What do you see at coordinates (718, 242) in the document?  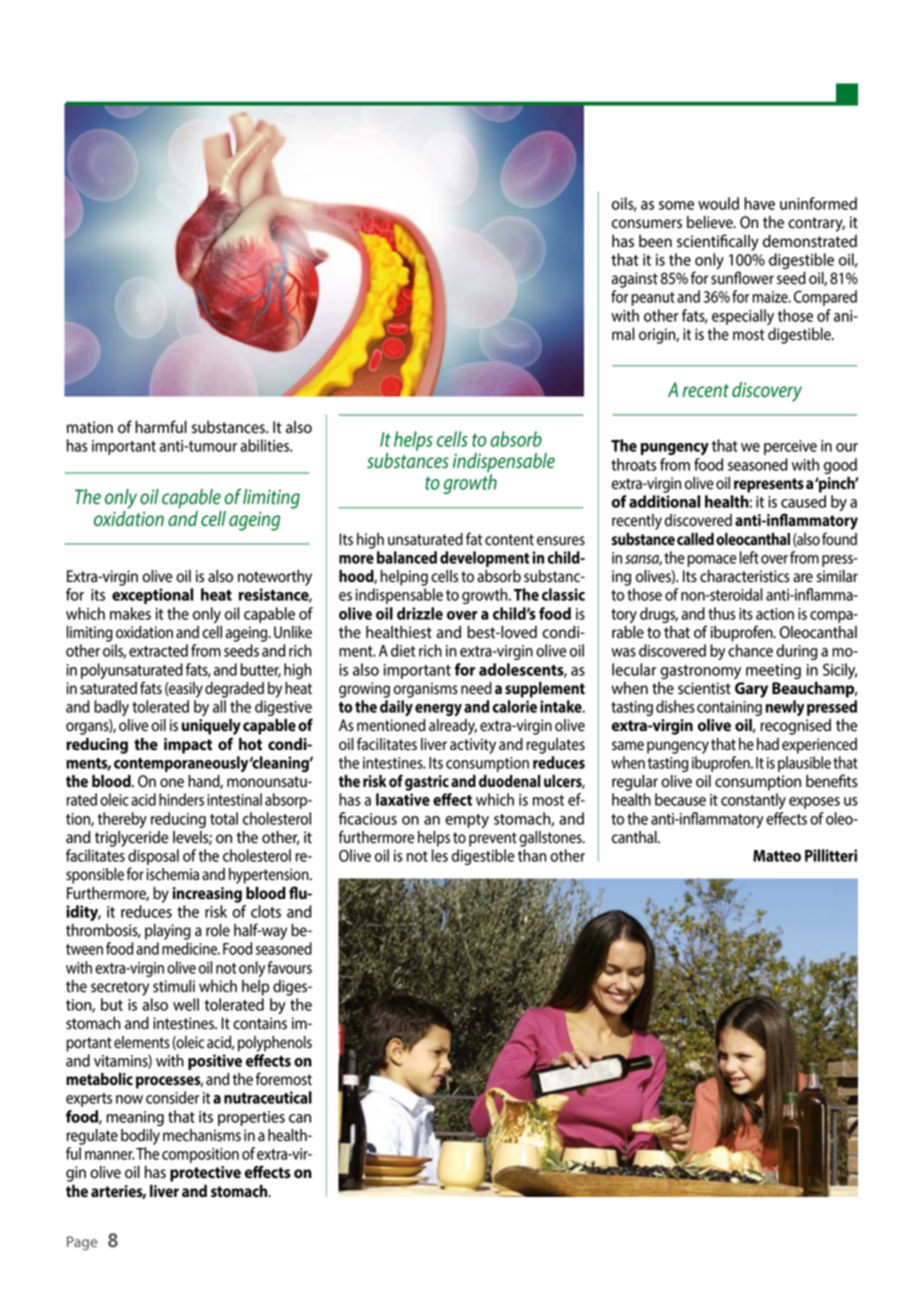 I see `scientifically` at bounding box center [718, 242].
